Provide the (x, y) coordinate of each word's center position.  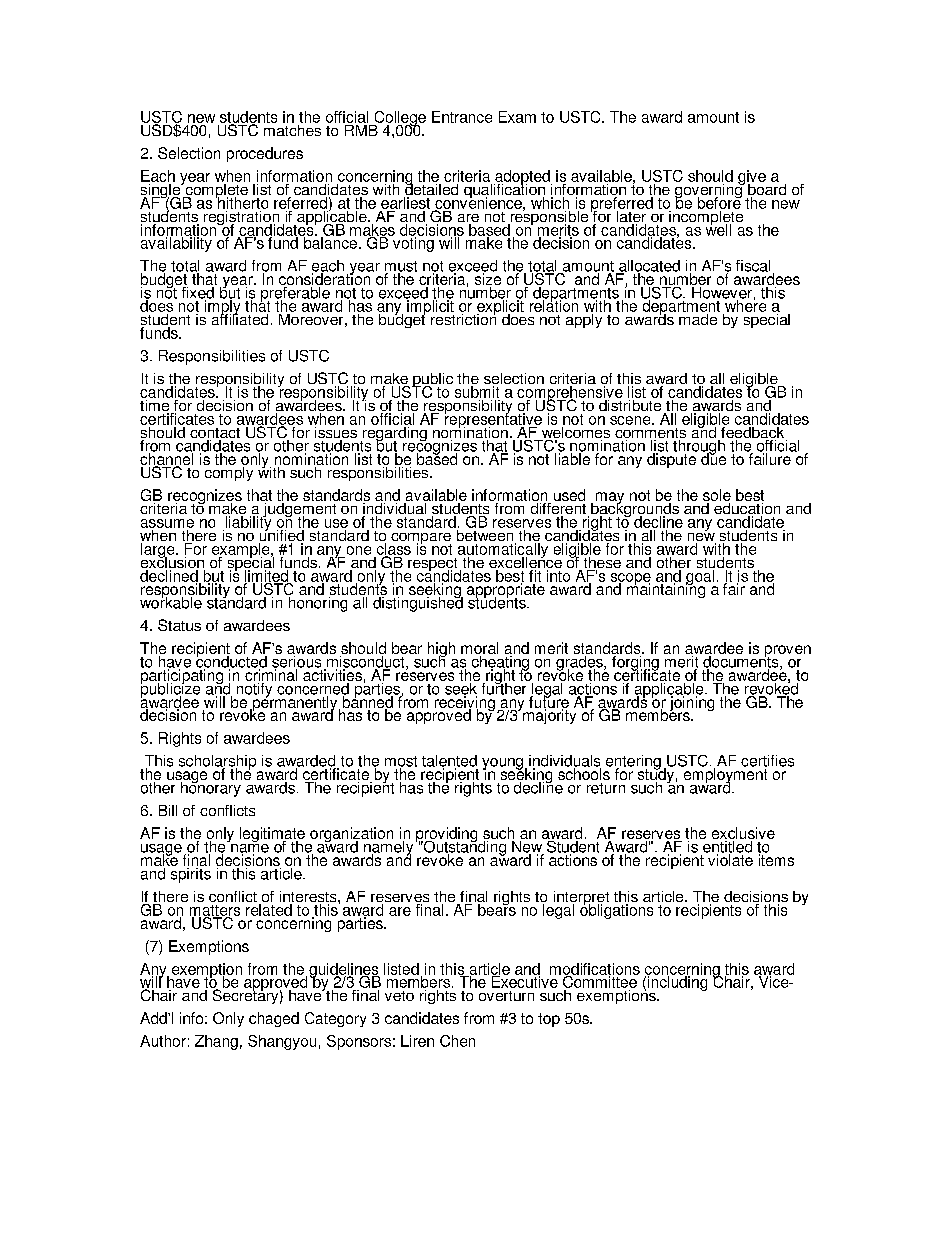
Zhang (216, 1042)
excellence (526, 562)
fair (734, 588)
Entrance (462, 117)
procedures (265, 154)
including (677, 982)
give (752, 178)
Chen (457, 1041)
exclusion (173, 562)
